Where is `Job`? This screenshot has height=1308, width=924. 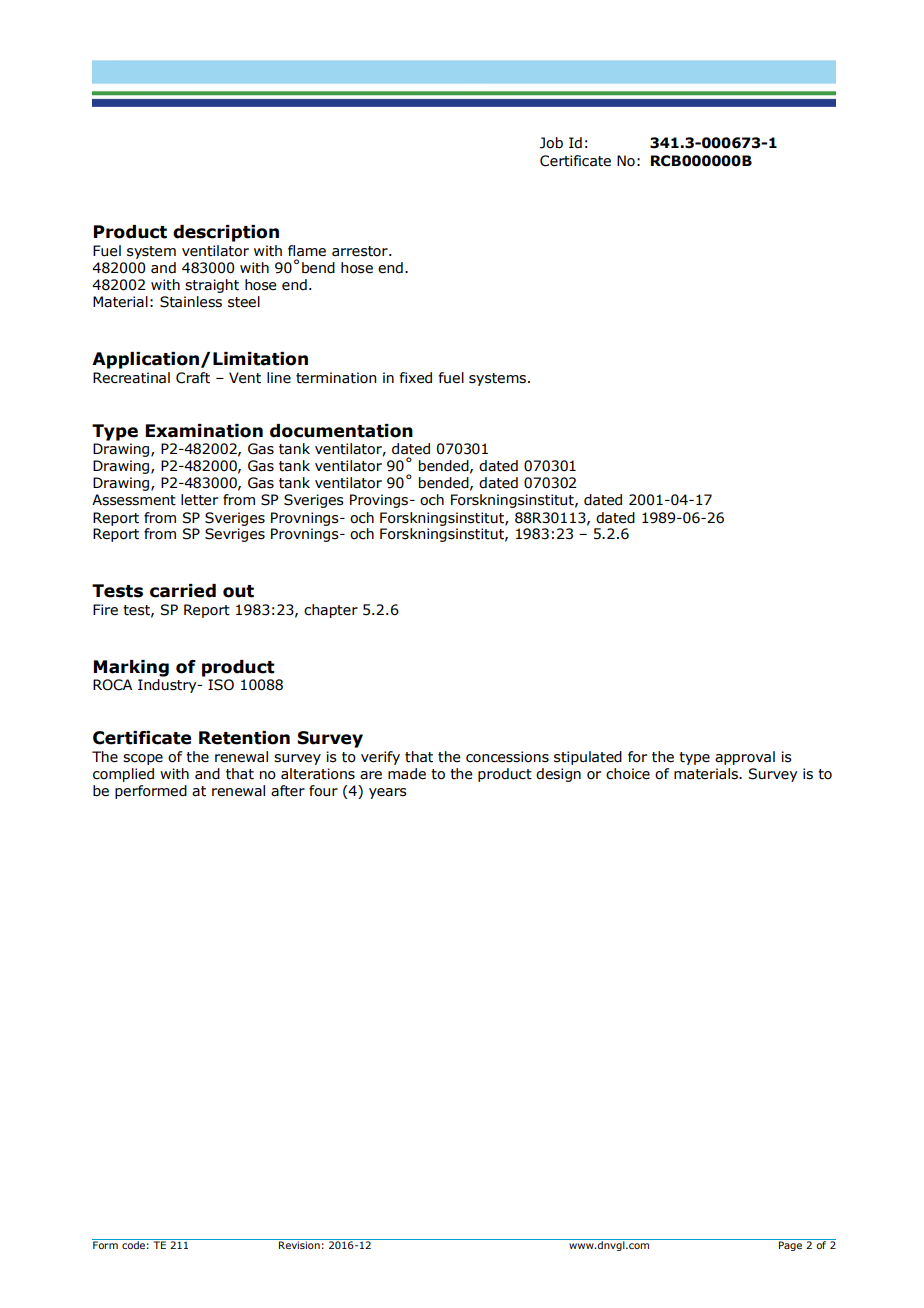
Job is located at coordinates (551, 143).
